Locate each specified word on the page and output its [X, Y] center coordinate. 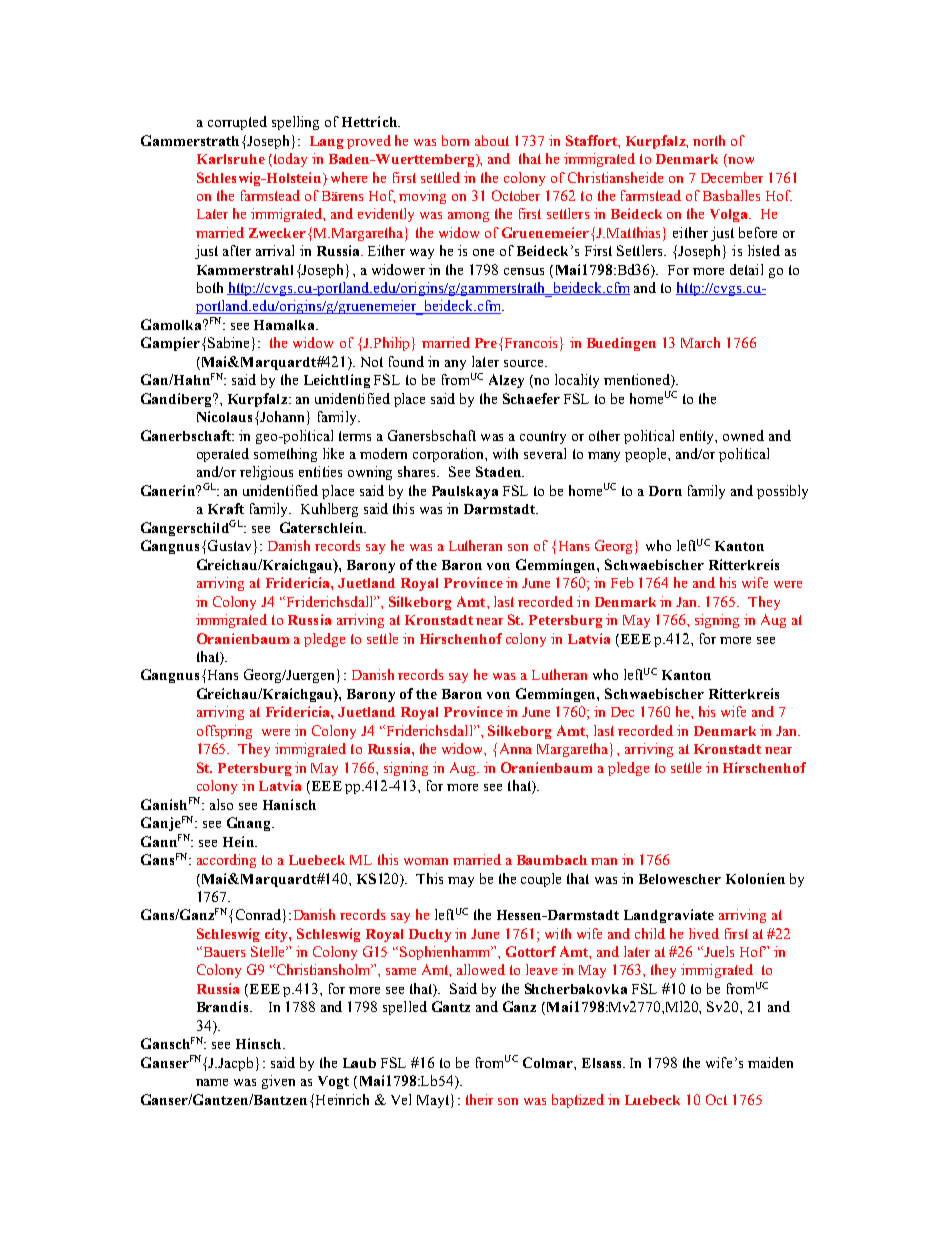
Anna [516, 748]
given [278, 1082]
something [285, 455]
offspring [224, 732]
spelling [295, 123]
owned [743, 435]
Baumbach [552, 860]
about [492, 140]
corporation [449, 455]
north [709, 140]
